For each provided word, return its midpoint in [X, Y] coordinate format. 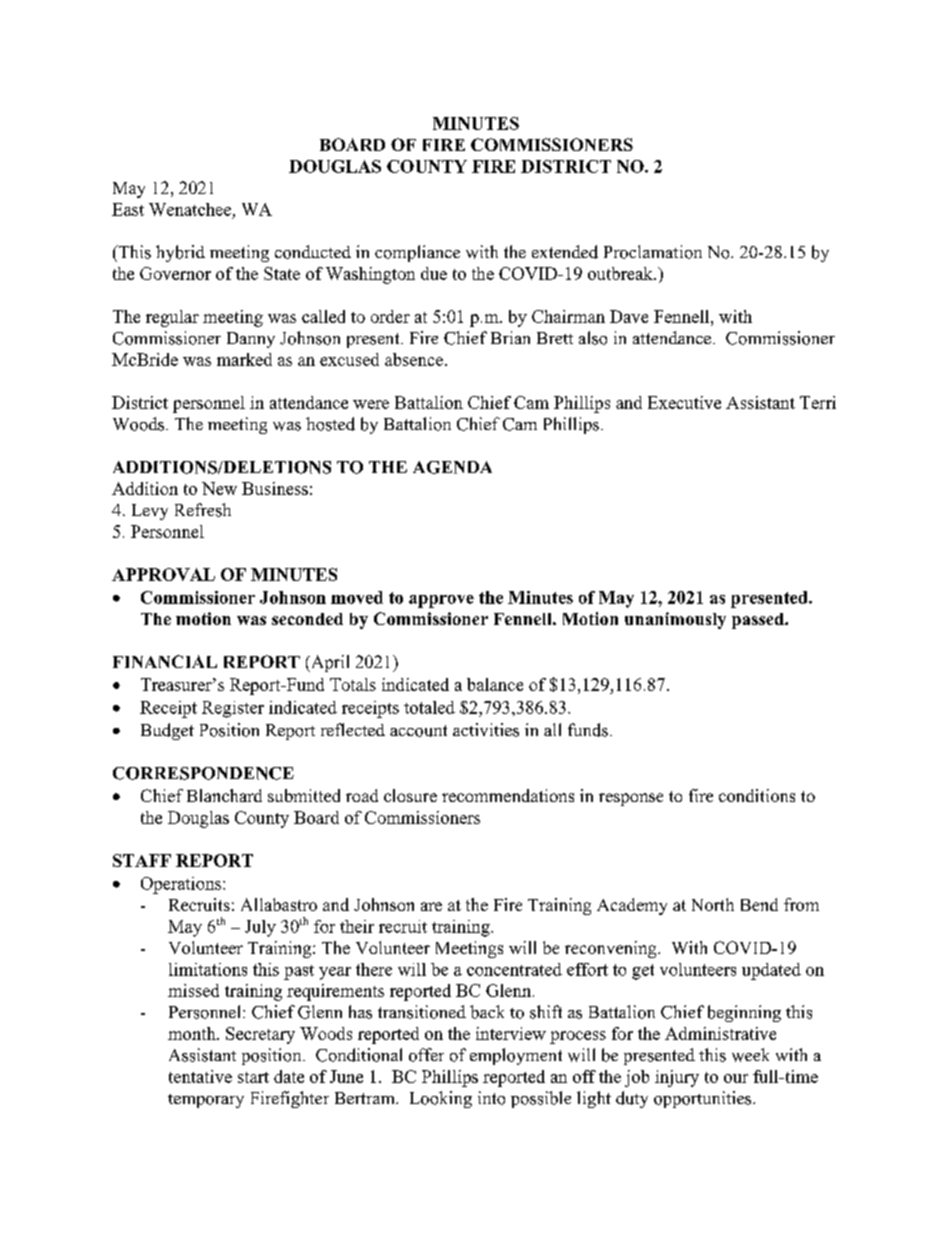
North [713, 904]
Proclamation [653, 252]
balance [495, 684]
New [219, 488]
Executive [684, 402]
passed [759, 621]
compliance [417, 253]
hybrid [180, 253]
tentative [200, 1076]
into [491, 1098]
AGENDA [452, 467]
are [431, 906]
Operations [182, 885]
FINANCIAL [165, 661]
